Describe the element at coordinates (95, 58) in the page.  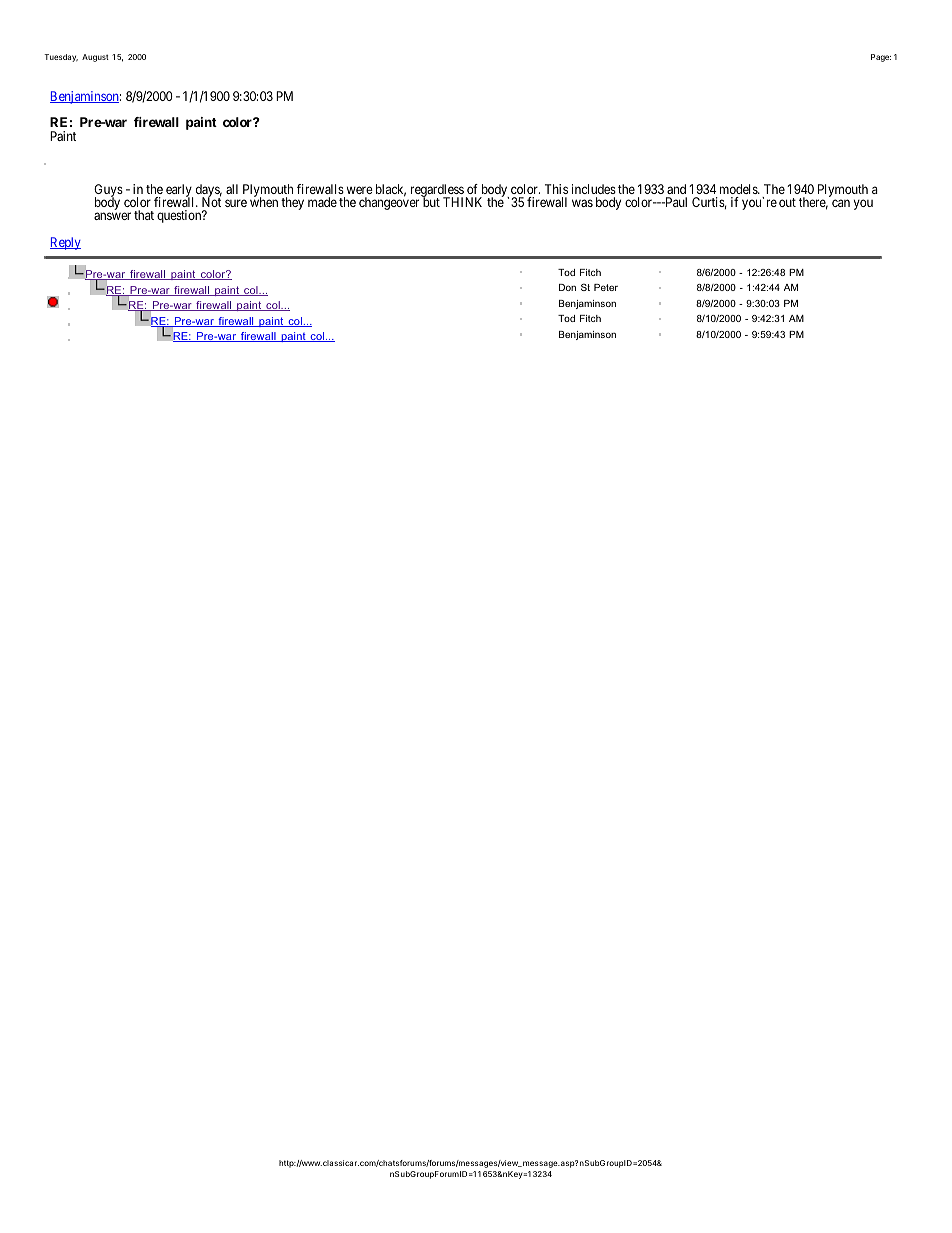
I see `August` at that location.
